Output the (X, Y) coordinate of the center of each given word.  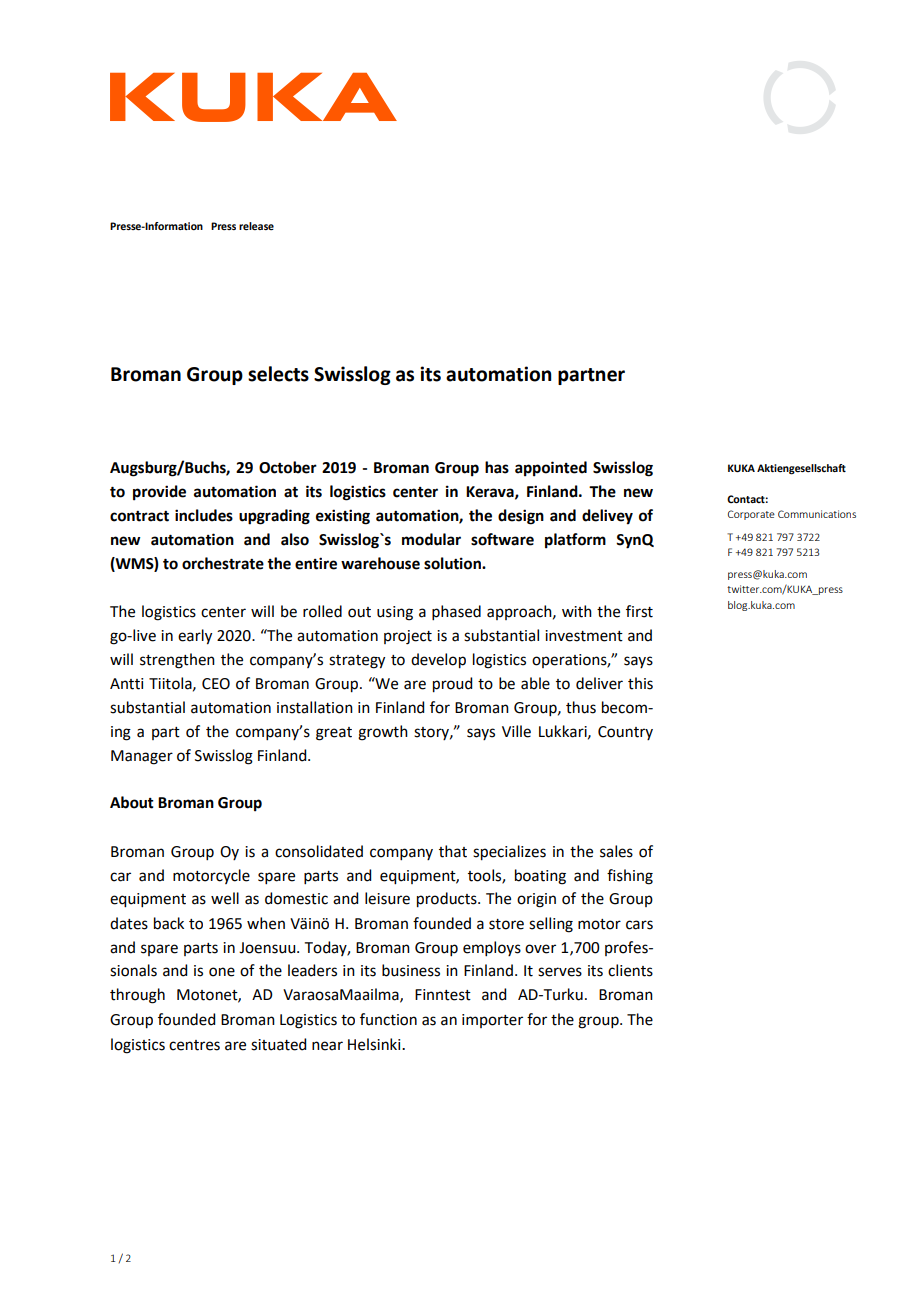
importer (492, 1021)
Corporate (751, 515)
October (288, 467)
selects (278, 374)
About (132, 802)
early (195, 637)
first (639, 611)
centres (194, 1045)
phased (456, 612)
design (521, 517)
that (453, 851)
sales (616, 851)
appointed (551, 469)
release (256, 226)
